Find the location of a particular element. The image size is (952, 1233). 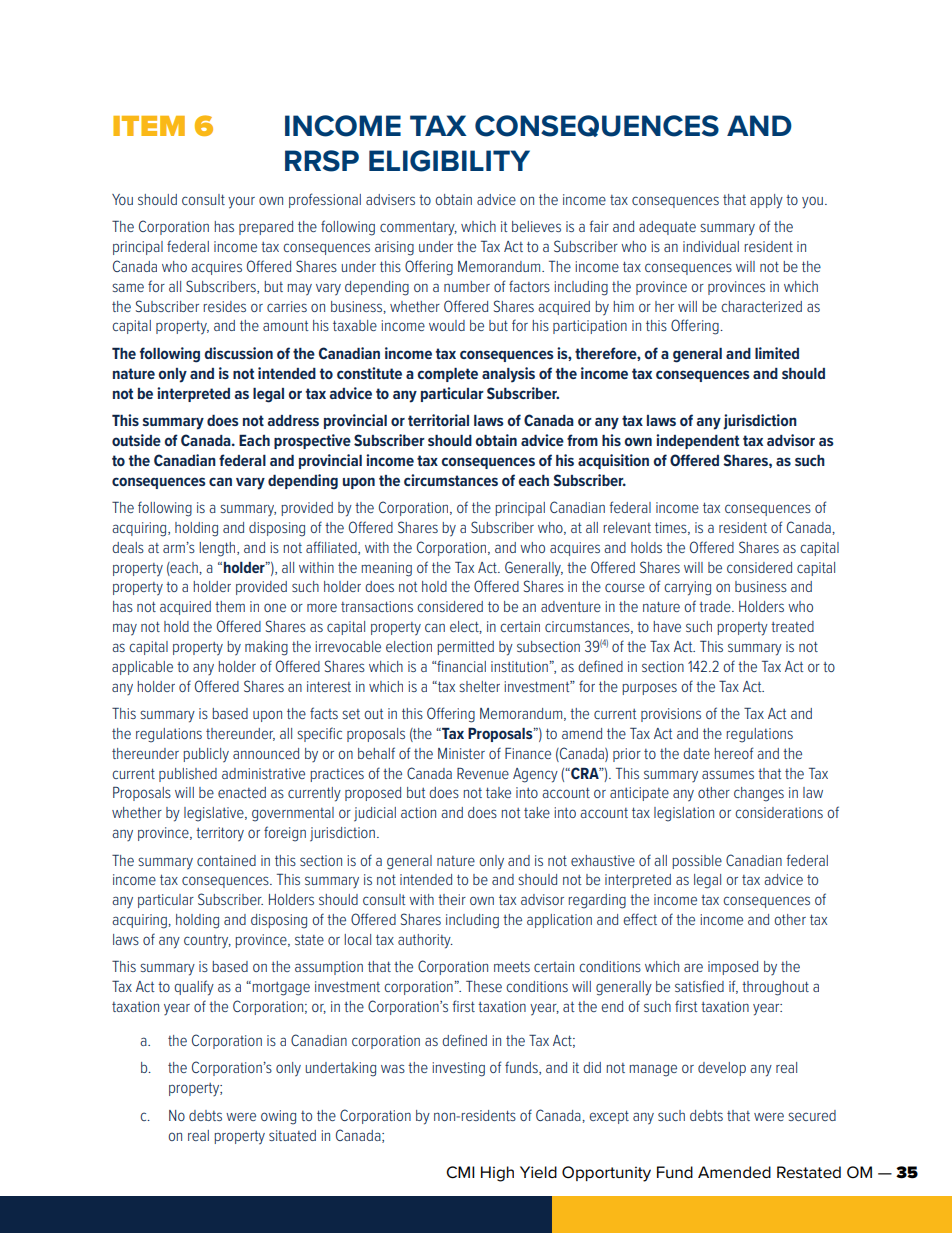

length is located at coordinates (218, 549).
